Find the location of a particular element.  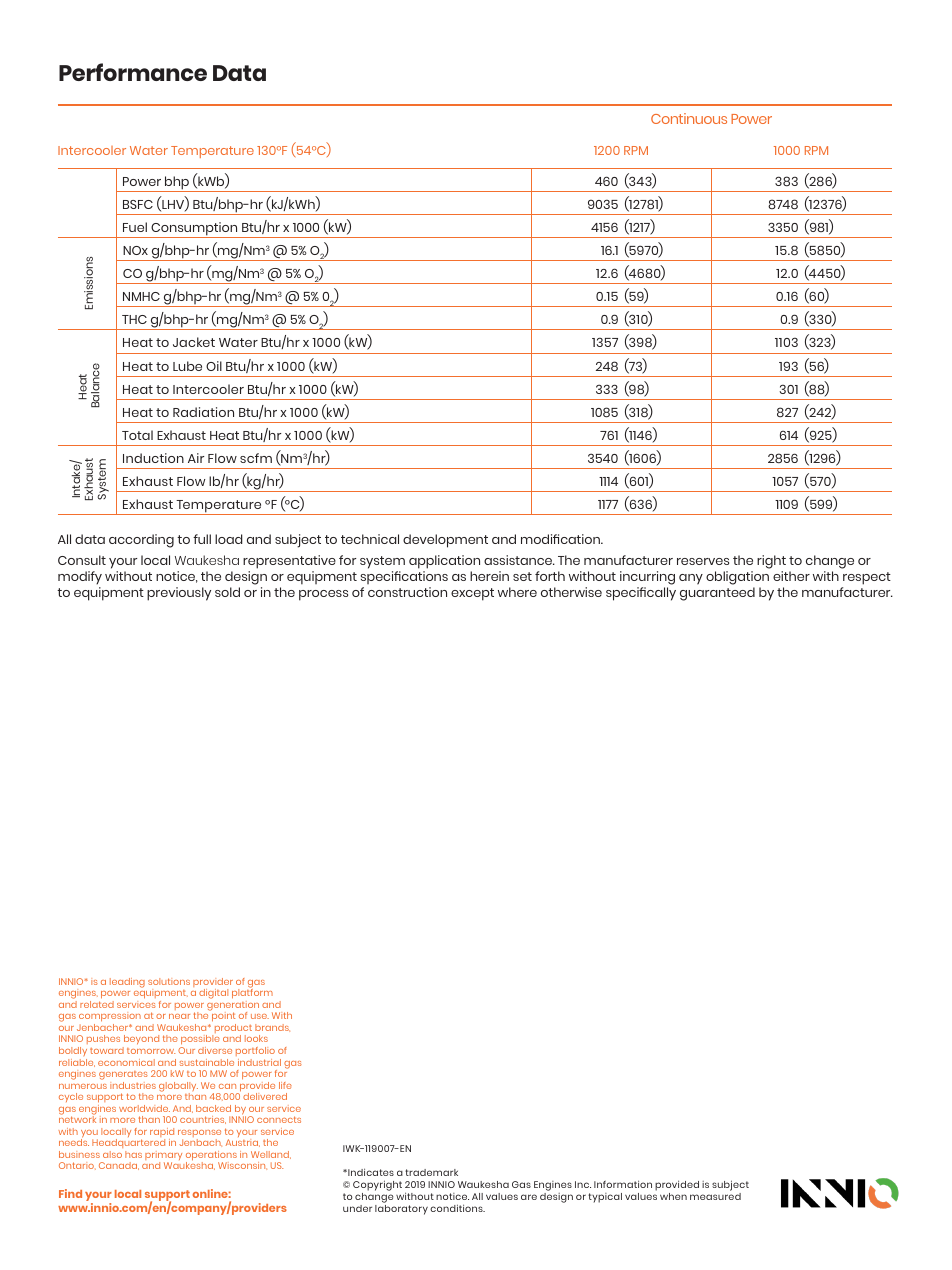

trademark is located at coordinates (431, 1172).
